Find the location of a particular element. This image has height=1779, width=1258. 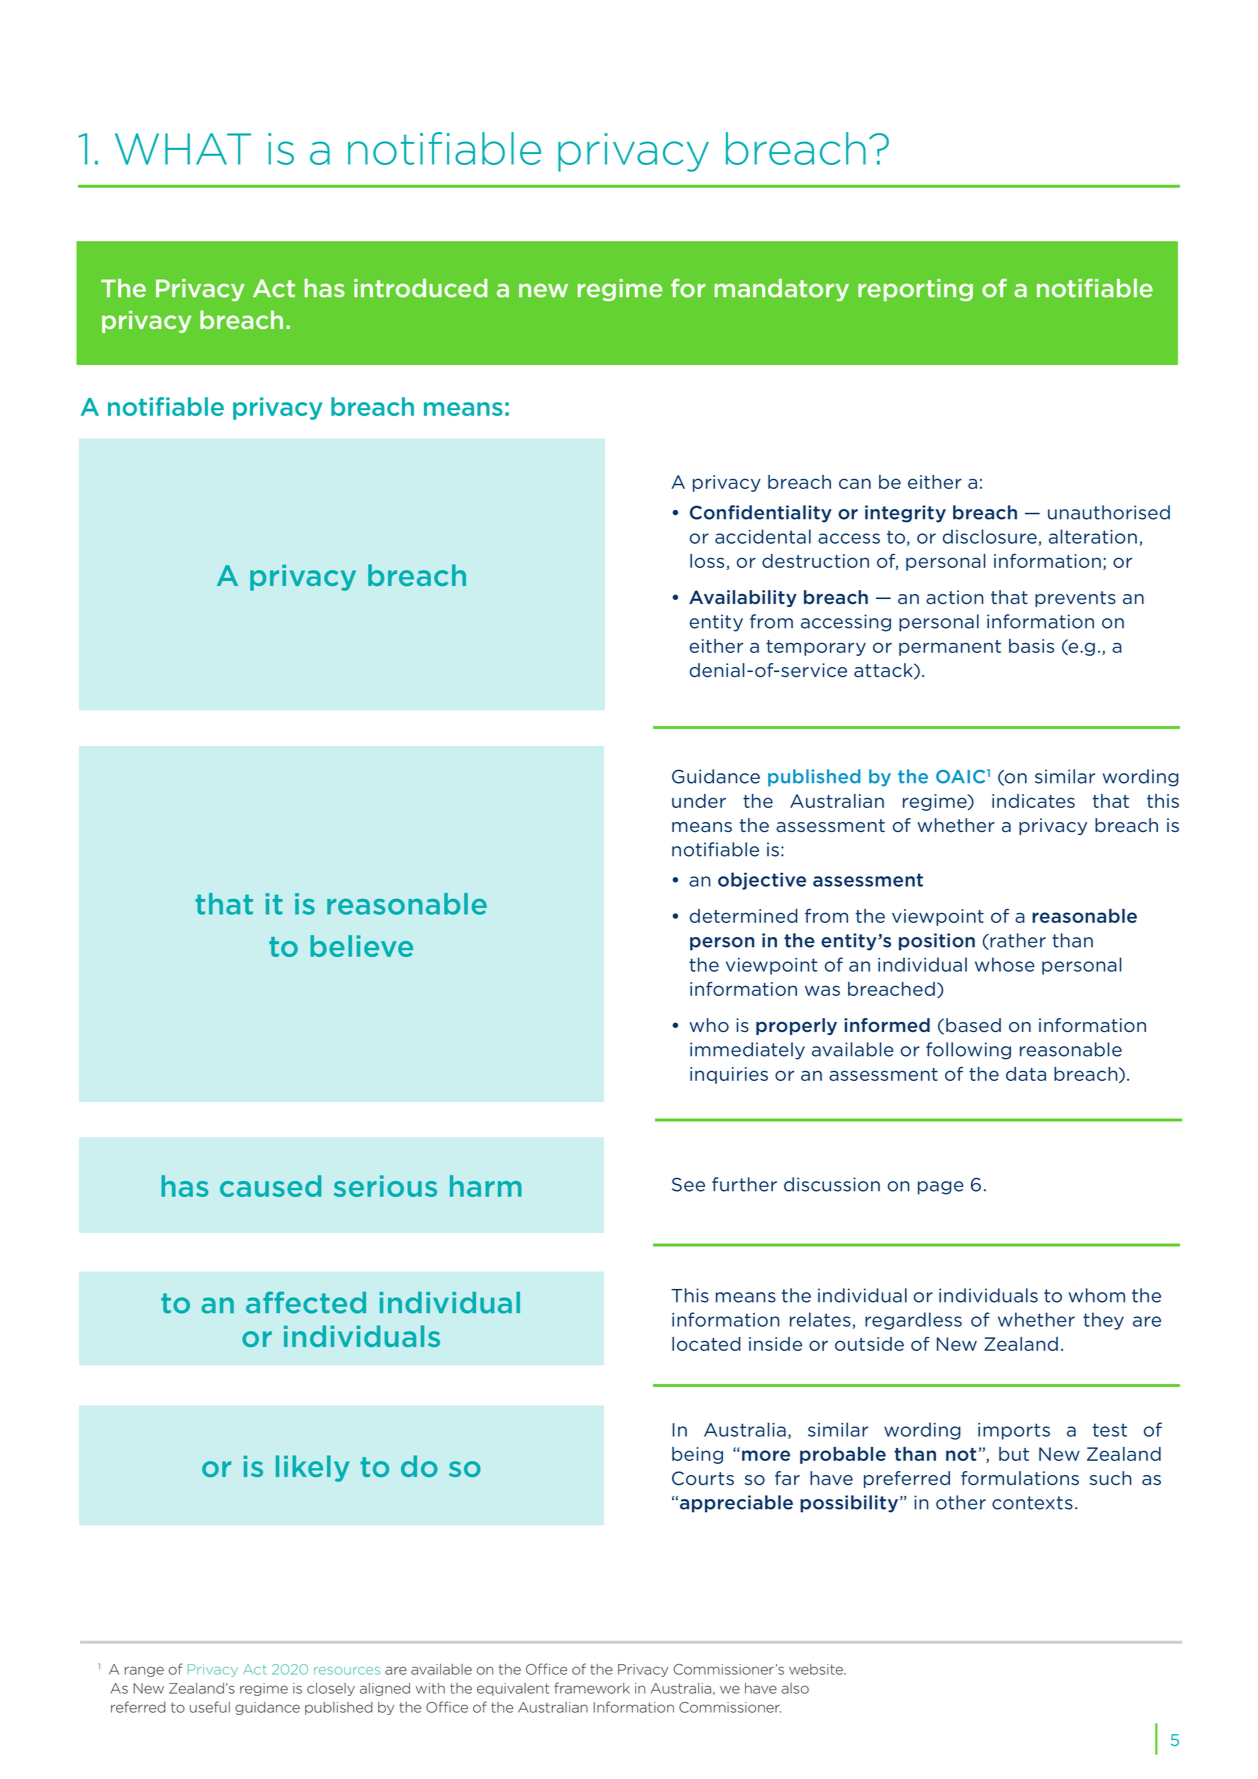

reporting is located at coordinates (915, 290).
